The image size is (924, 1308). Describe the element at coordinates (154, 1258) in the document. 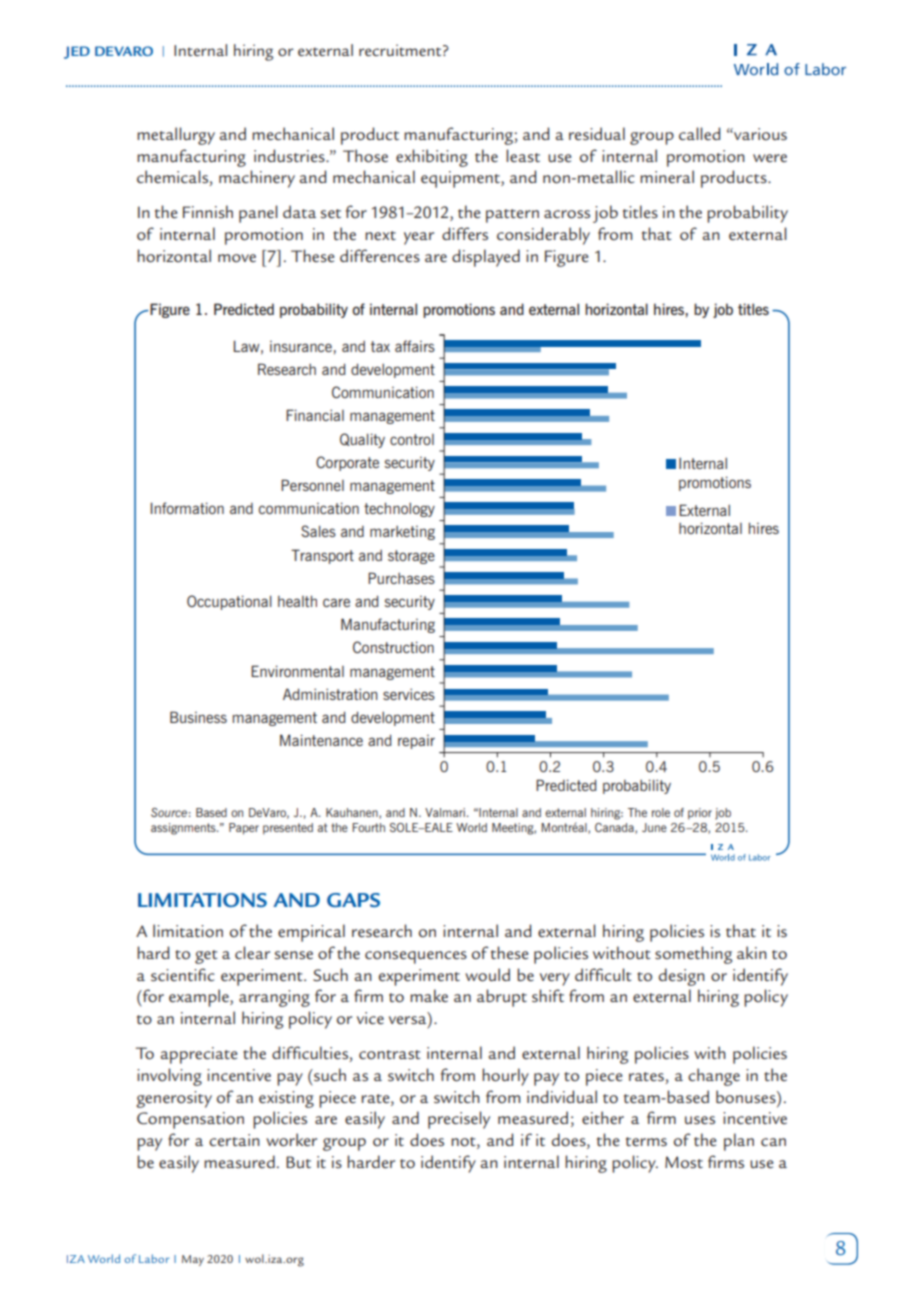

I see `Labor` at that location.
